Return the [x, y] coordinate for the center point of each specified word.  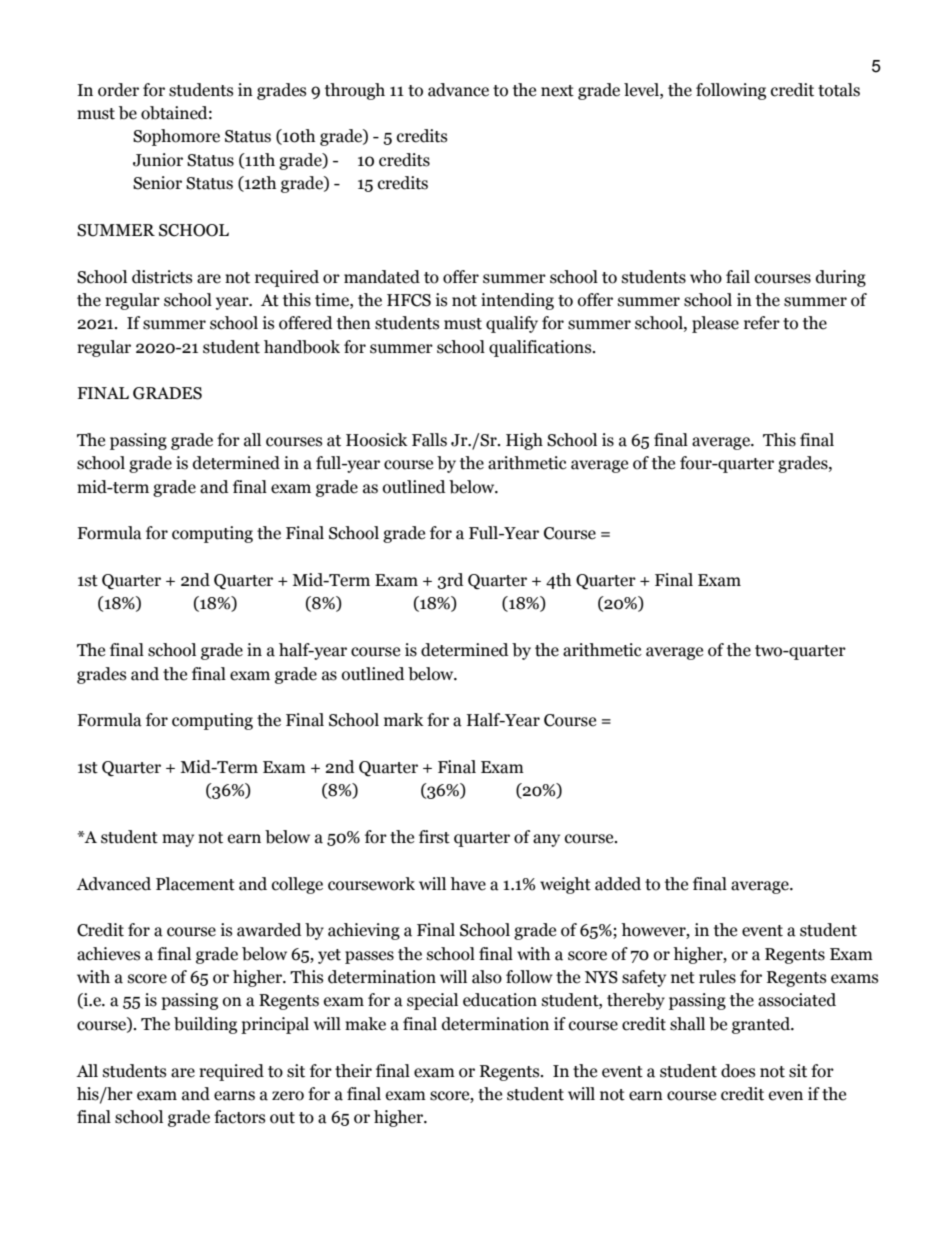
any [546, 840]
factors [239, 1117]
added [618, 884]
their [353, 1071]
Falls [429, 440]
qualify [512, 324]
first [434, 837]
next [557, 91]
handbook [302, 347]
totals [839, 90]
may [178, 840]
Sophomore [176, 137]
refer [762, 323]
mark [404, 720]
